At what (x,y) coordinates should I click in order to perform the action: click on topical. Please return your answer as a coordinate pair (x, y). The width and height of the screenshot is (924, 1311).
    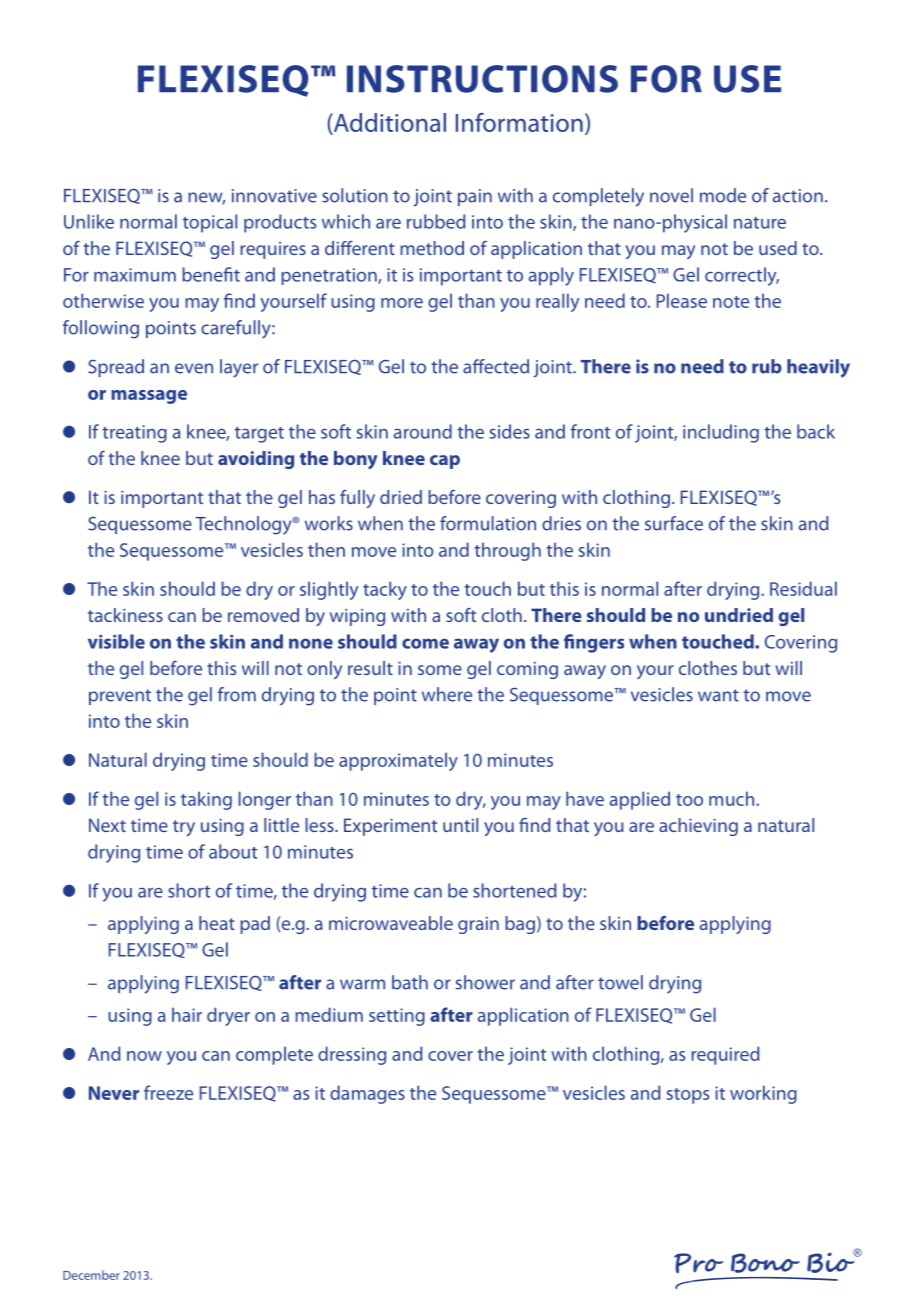
    Looking at the image, I should click on (210, 223).
